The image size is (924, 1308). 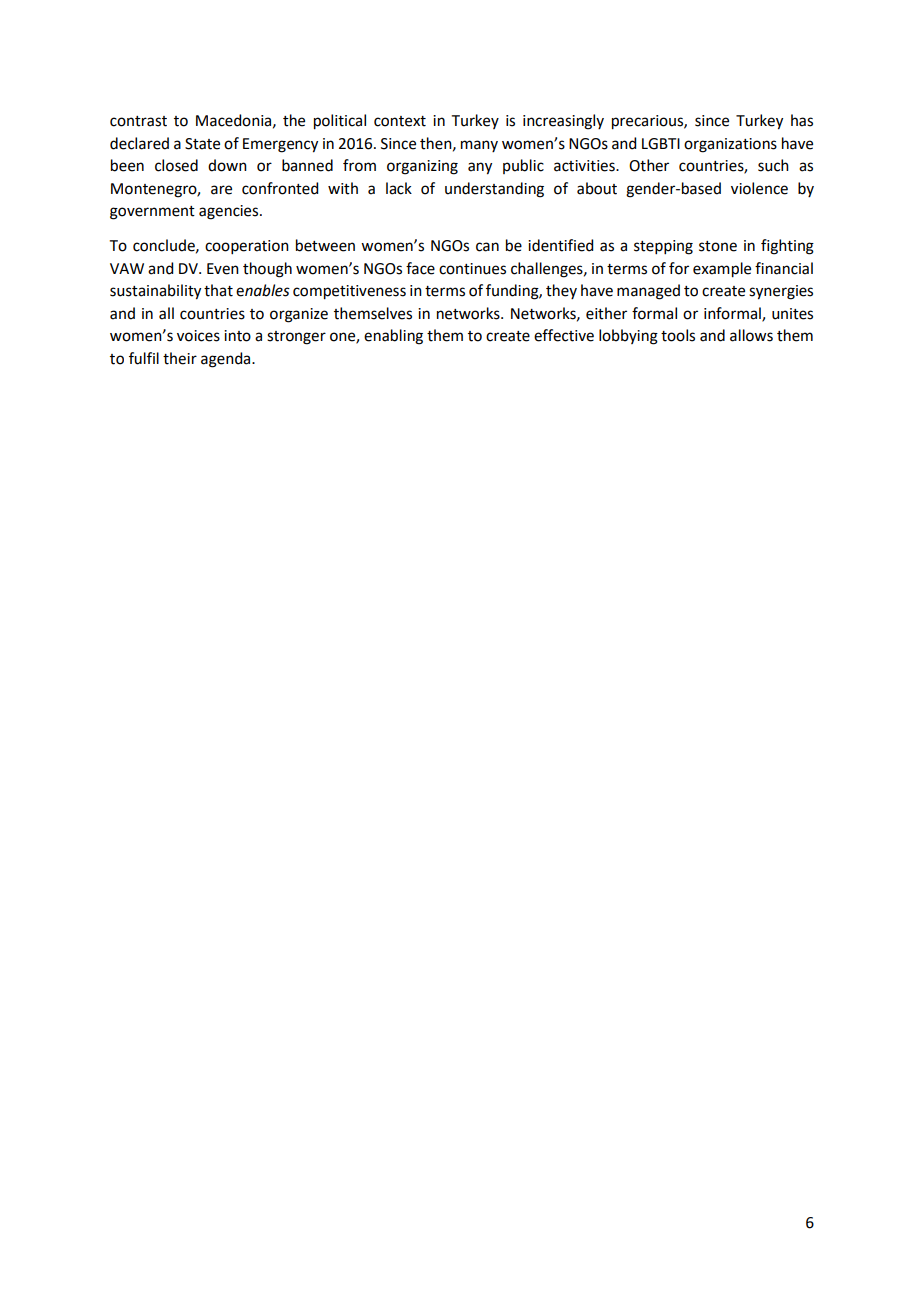 I want to click on continues, so click(x=472, y=269).
